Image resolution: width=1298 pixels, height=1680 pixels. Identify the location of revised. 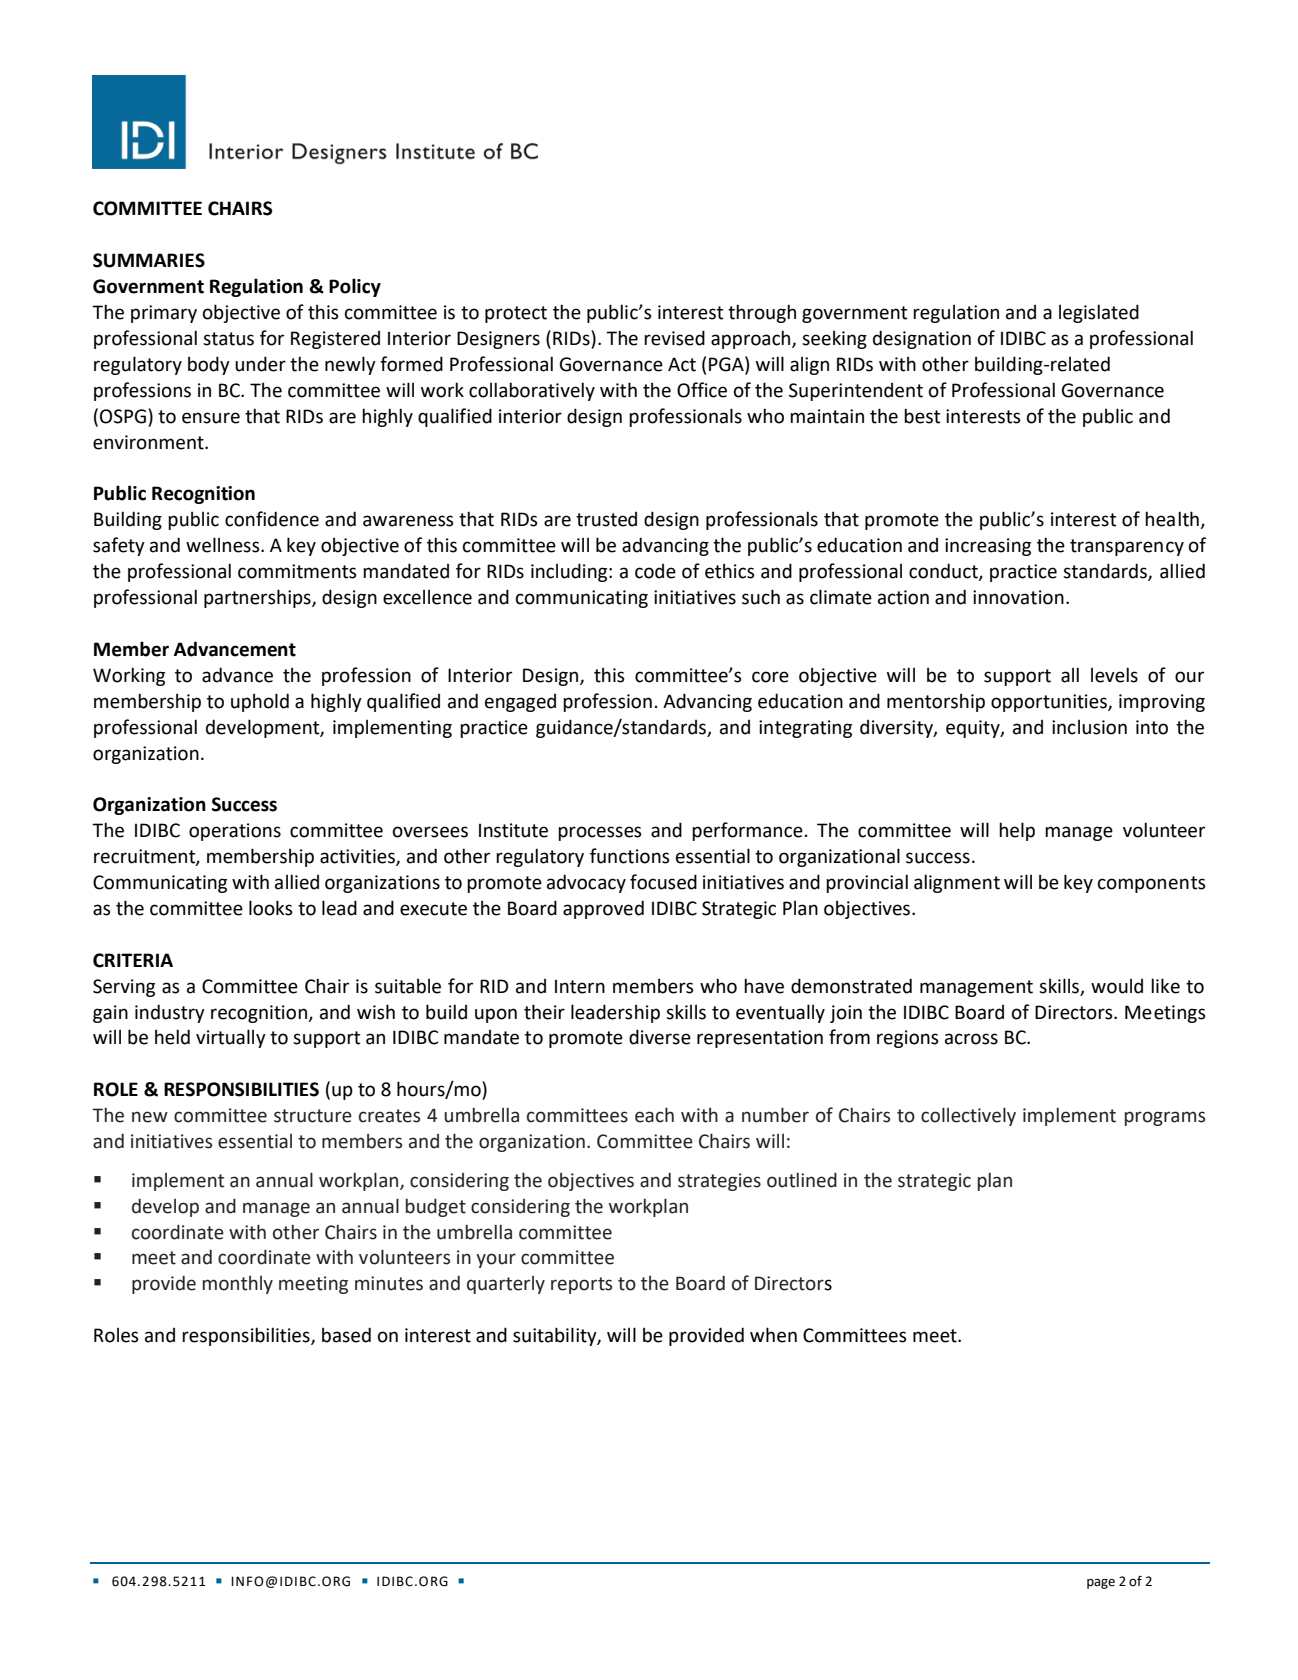
(674, 338).
